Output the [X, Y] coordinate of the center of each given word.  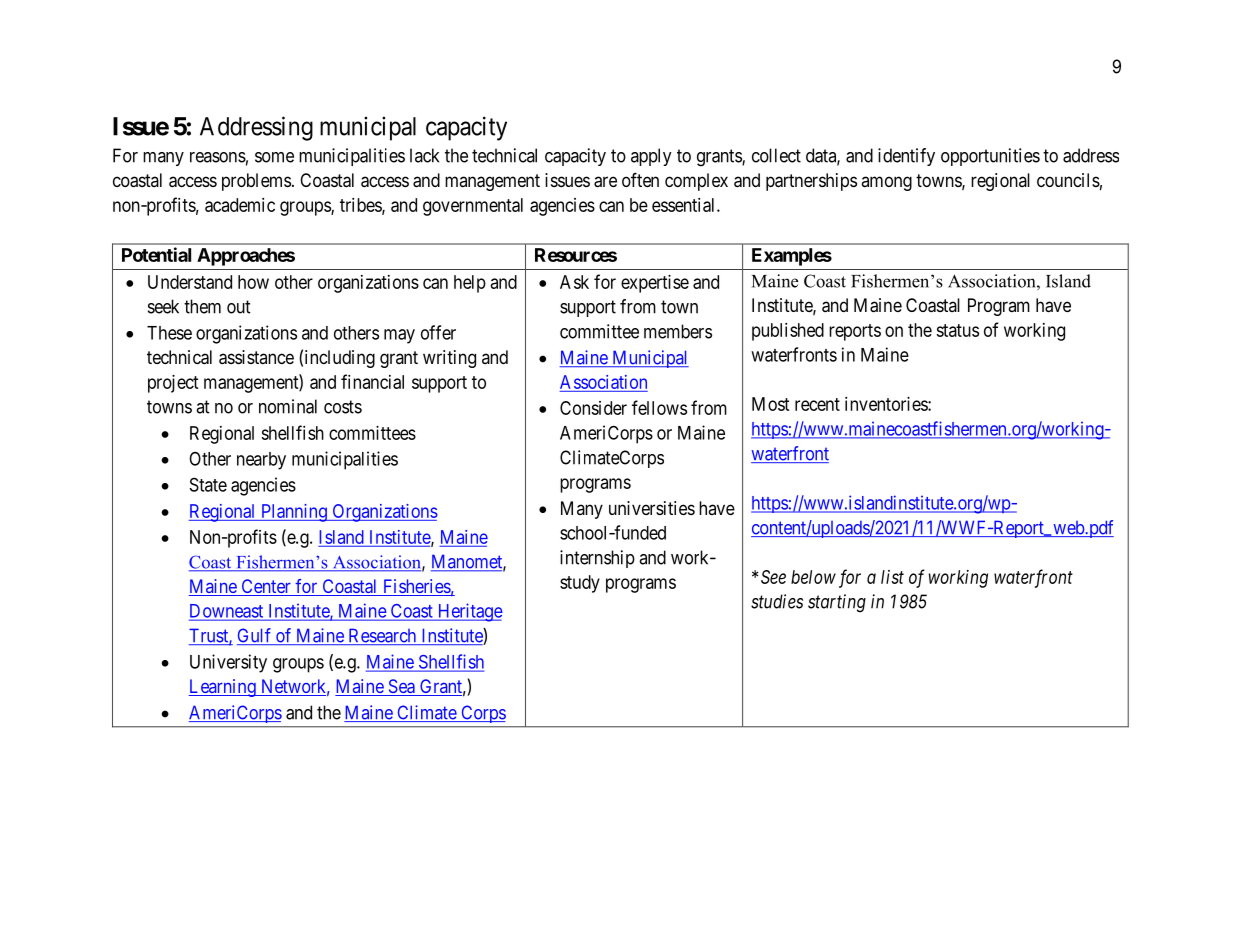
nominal [288, 406]
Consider [593, 408]
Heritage [469, 612]
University [228, 663]
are [605, 182]
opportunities [990, 157]
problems [256, 182]
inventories [887, 404]
